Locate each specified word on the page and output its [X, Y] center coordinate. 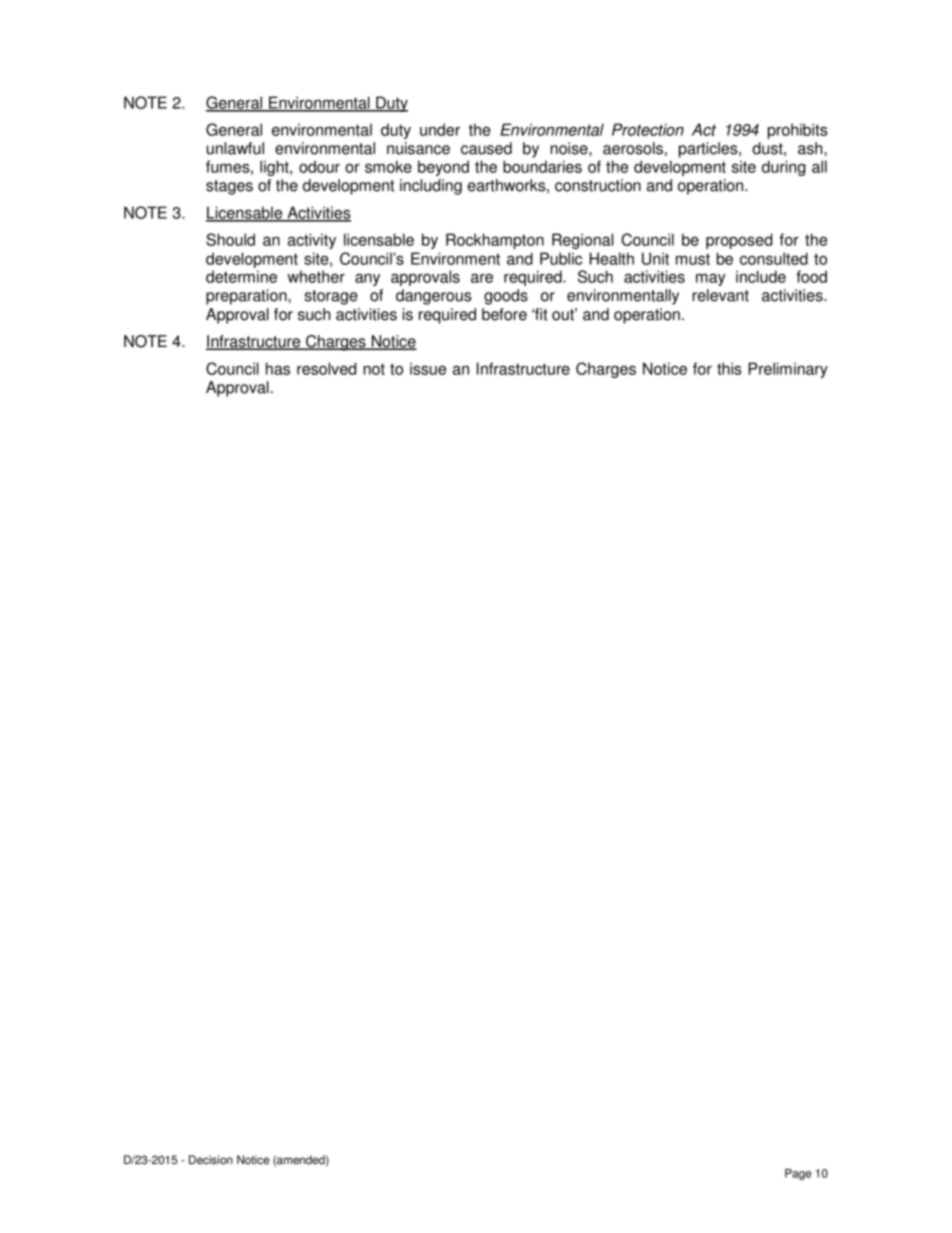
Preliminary [788, 370]
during [784, 168]
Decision [211, 1160]
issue [428, 368]
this [729, 368]
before [504, 314]
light [275, 168]
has [278, 368]
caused [486, 148]
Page [798, 1174]
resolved [326, 368]
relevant [720, 295]
